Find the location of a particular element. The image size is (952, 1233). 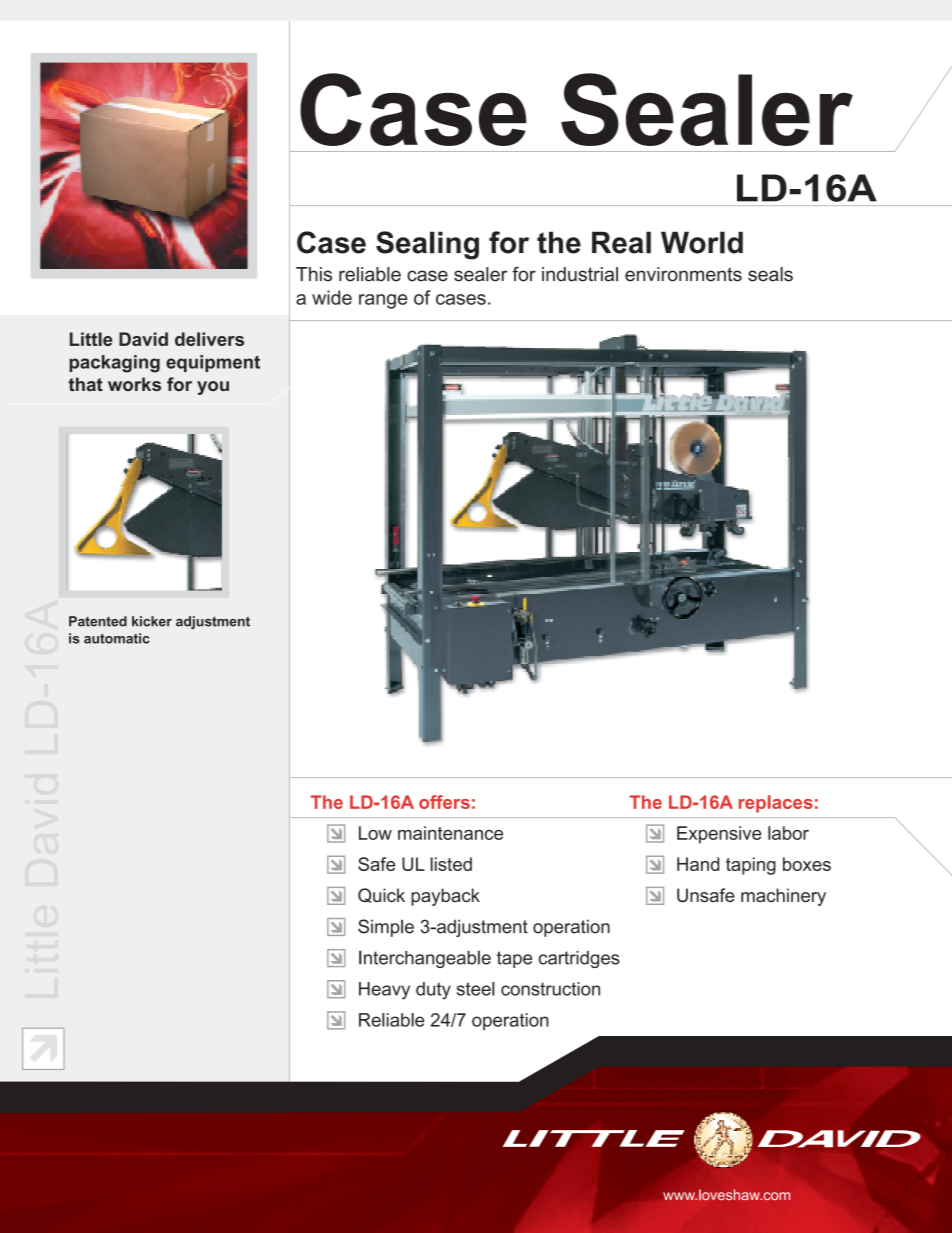

environments is located at coordinates (683, 274).
